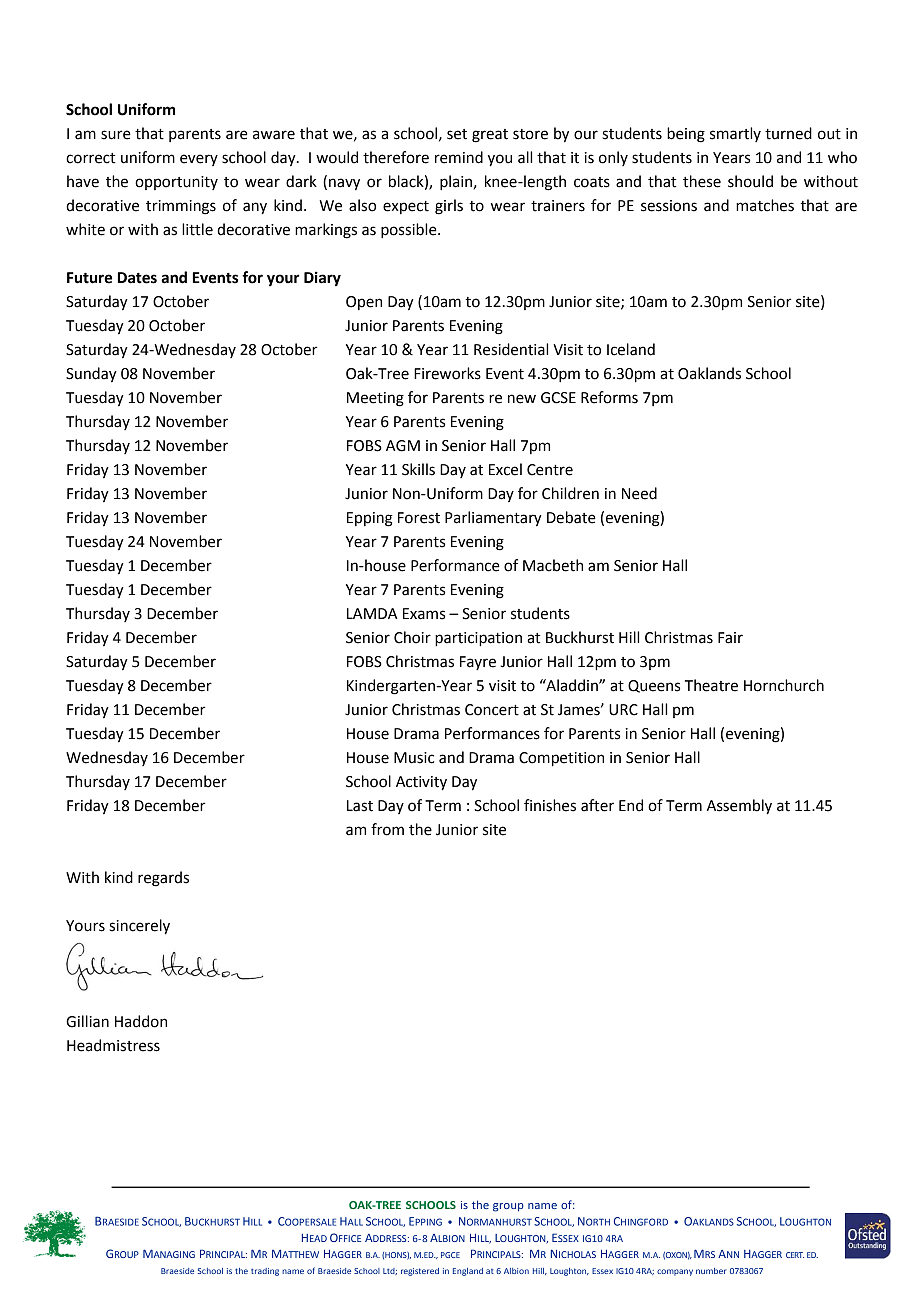 The width and height of the screenshot is (924, 1308). Describe the element at coordinates (91, 375) in the screenshot. I see `Sunday` at that location.
